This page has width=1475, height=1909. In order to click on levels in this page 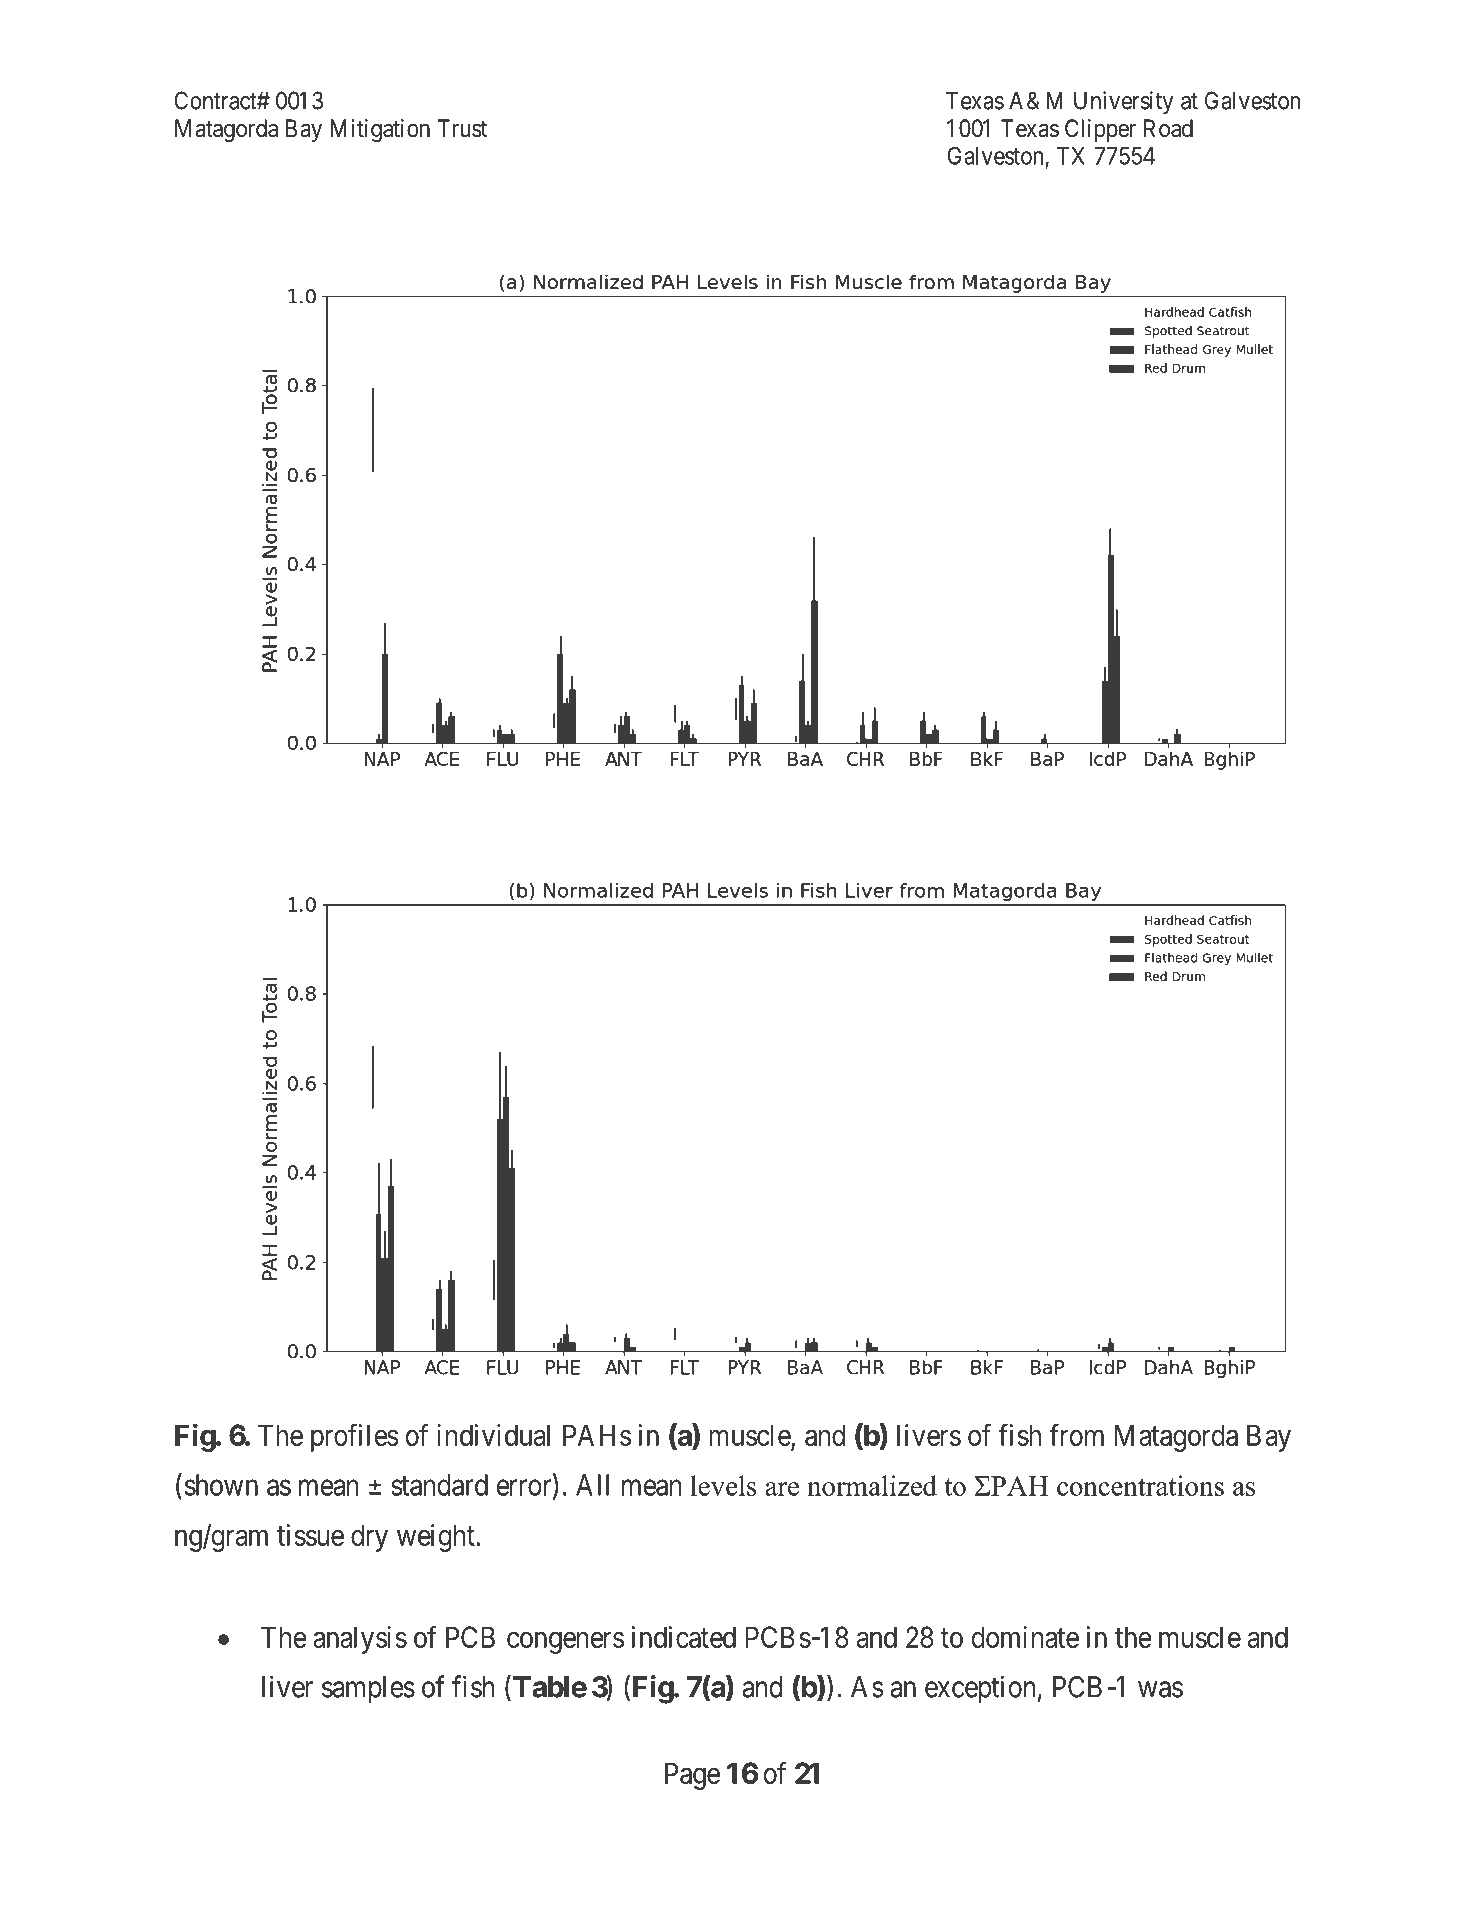, I will do `click(723, 1485)`.
